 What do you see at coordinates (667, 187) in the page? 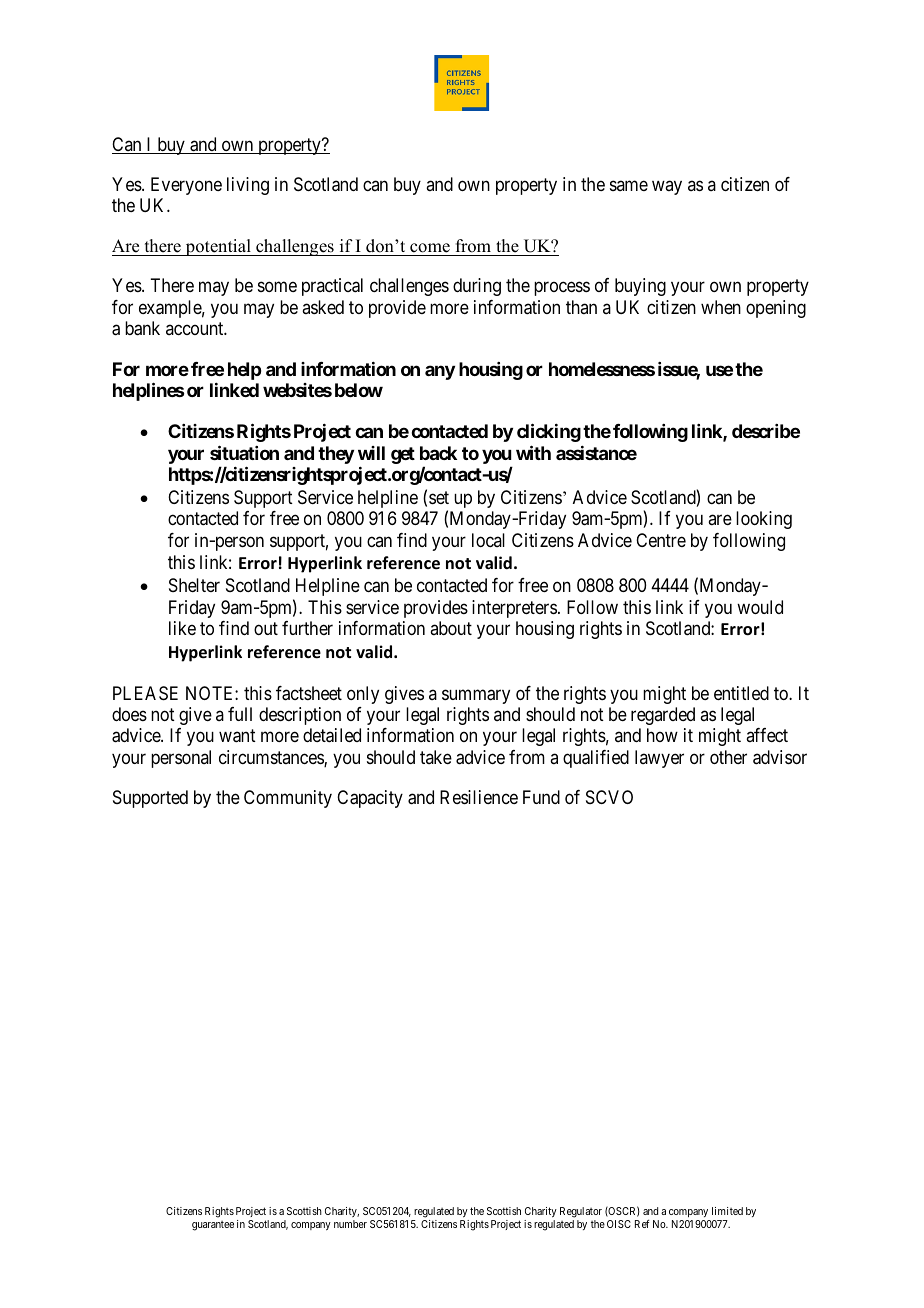
I see `way` at bounding box center [667, 187].
